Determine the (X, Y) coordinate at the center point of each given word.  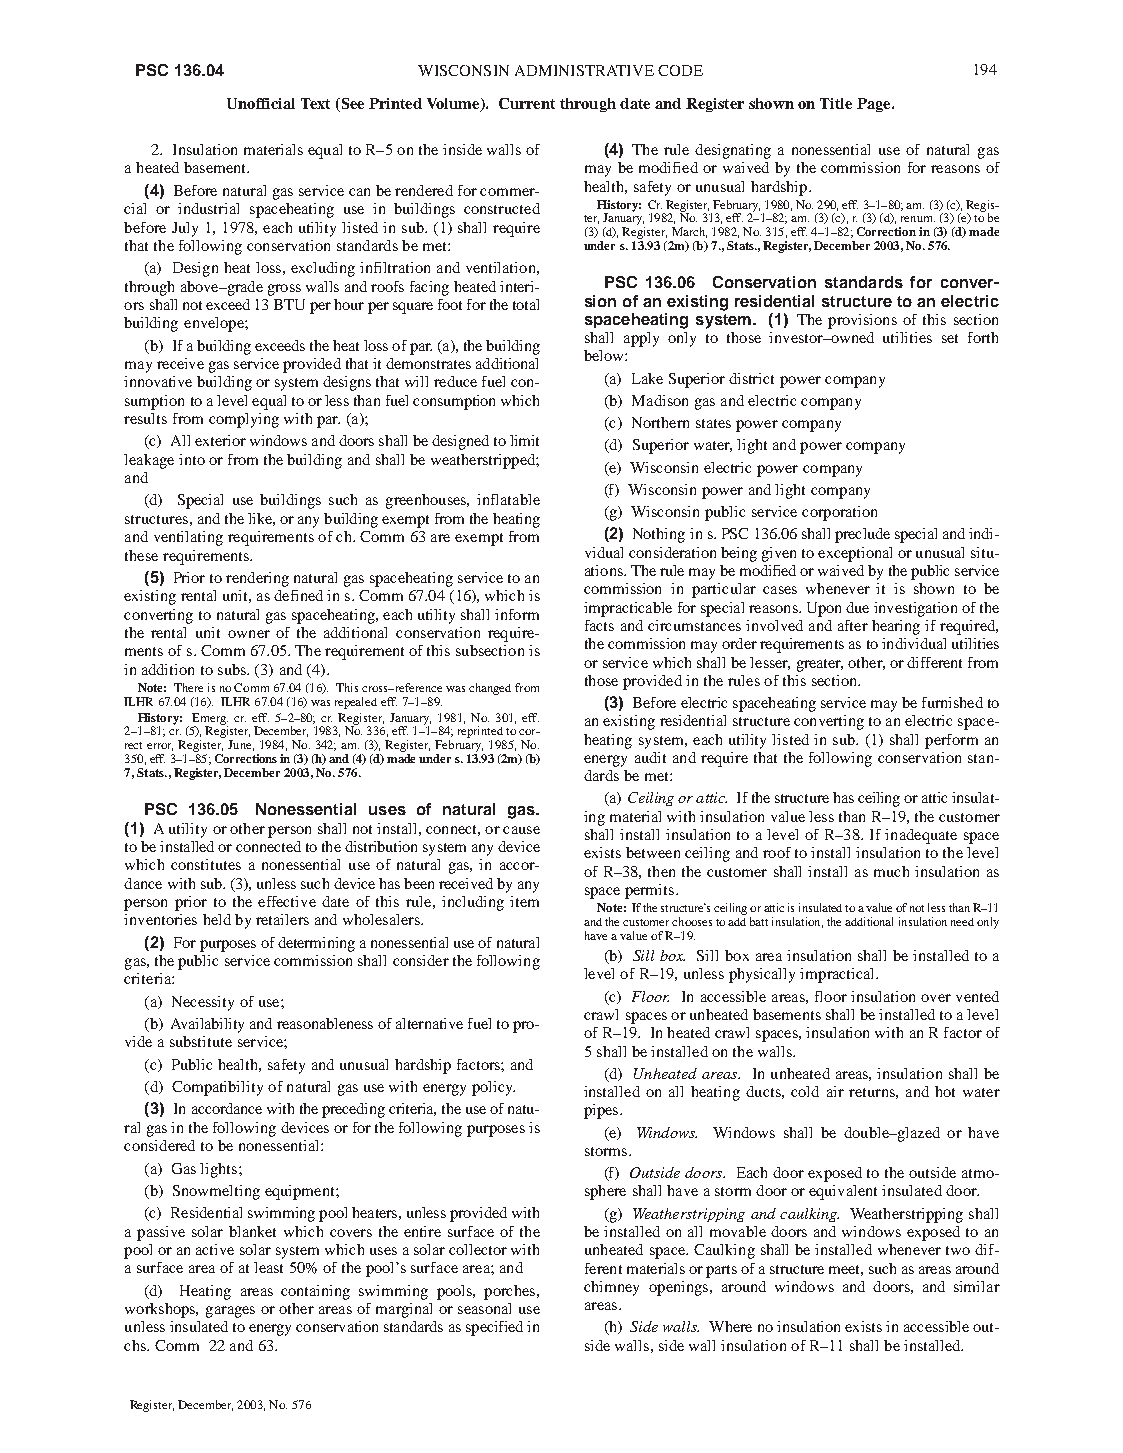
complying (244, 420)
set (950, 338)
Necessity (203, 1003)
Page (875, 105)
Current (527, 103)
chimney (611, 1288)
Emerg (210, 720)
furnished (952, 702)
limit (524, 440)
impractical (838, 975)
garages (230, 1312)
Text (315, 103)
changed (490, 689)
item (524, 901)
